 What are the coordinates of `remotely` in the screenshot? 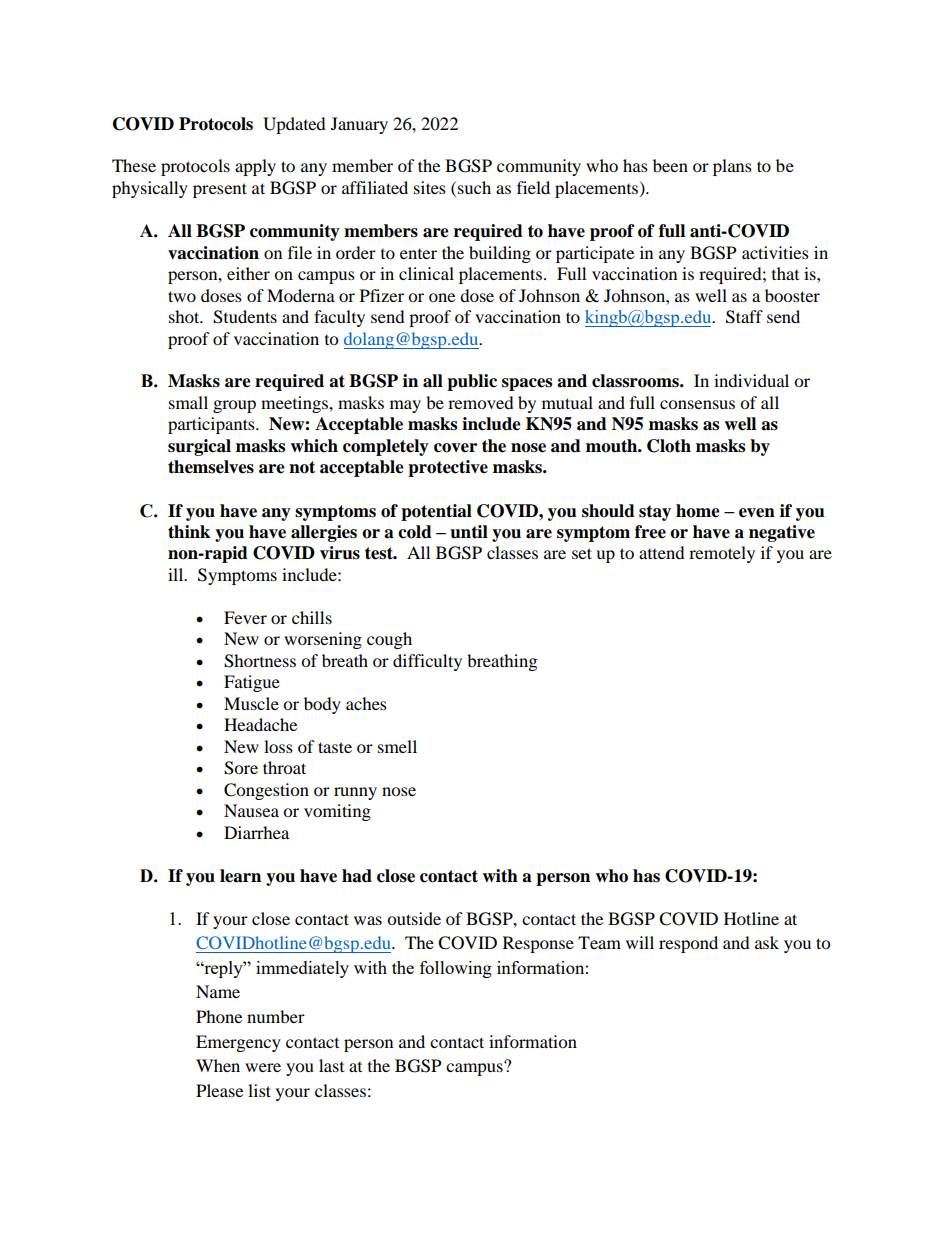 It's located at (722, 554).
